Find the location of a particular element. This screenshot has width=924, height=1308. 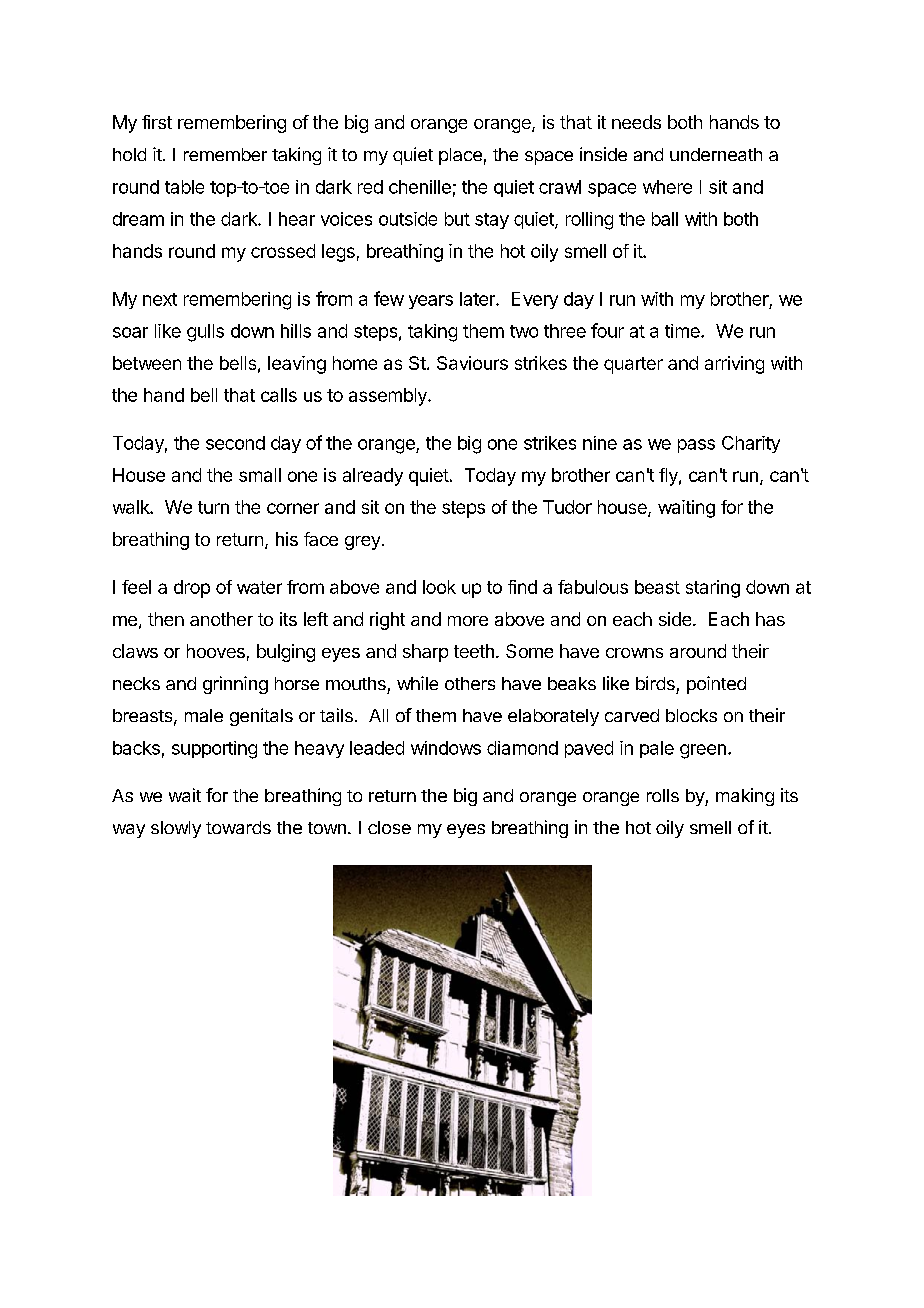

towards is located at coordinates (238, 827).
